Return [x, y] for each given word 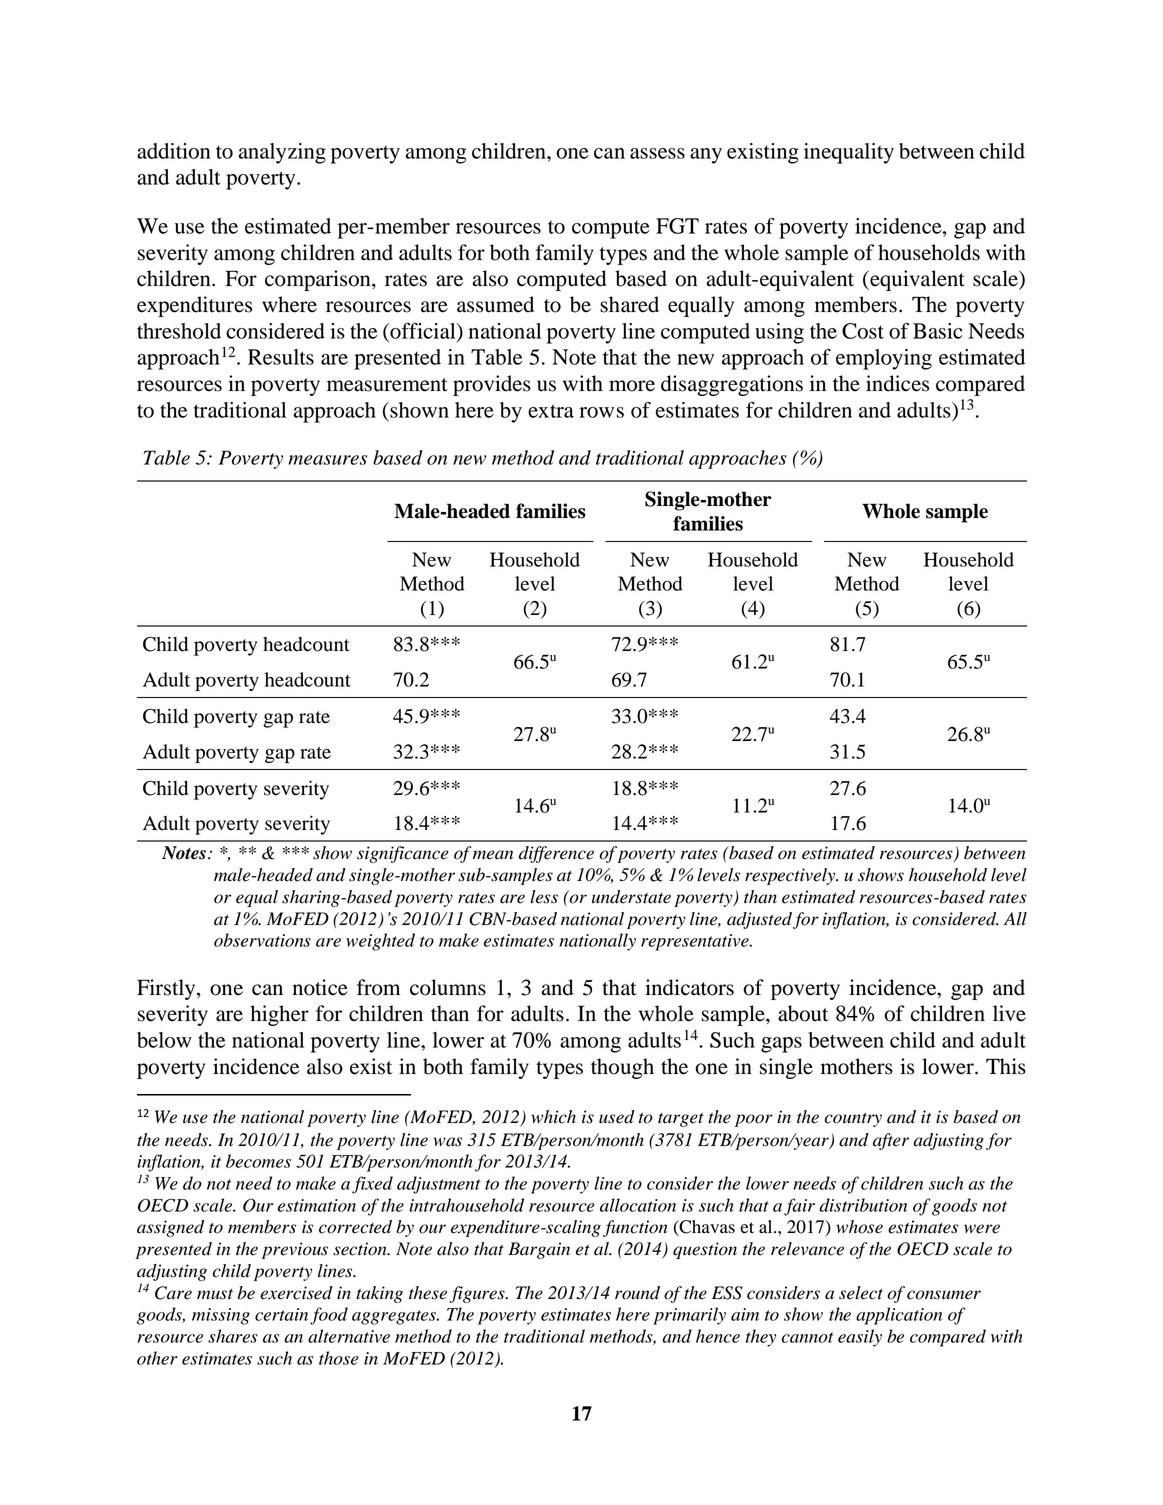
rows [601, 412]
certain [281, 1314]
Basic [938, 331]
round [637, 1293]
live [1009, 1013]
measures [327, 460]
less [544, 897]
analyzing [282, 153]
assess [657, 153]
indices [897, 383]
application [899, 1316]
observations [262, 940]
